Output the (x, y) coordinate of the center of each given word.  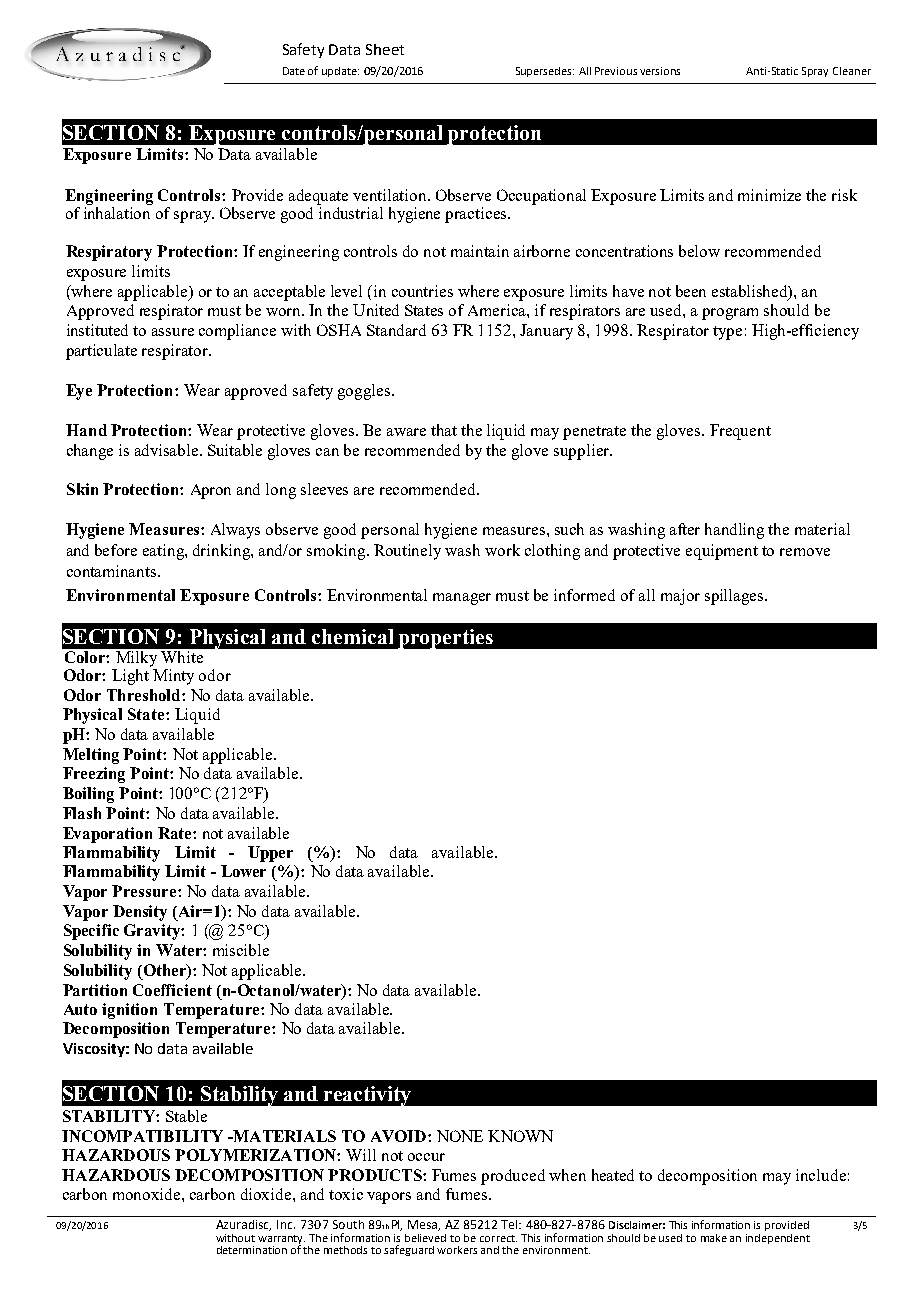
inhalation (118, 211)
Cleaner (852, 71)
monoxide (148, 1194)
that (444, 430)
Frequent (740, 432)
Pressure (145, 891)
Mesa (424, 1225)
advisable (168, 450)
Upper (270, 854)
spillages (735, 597)
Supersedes (545, 72)
